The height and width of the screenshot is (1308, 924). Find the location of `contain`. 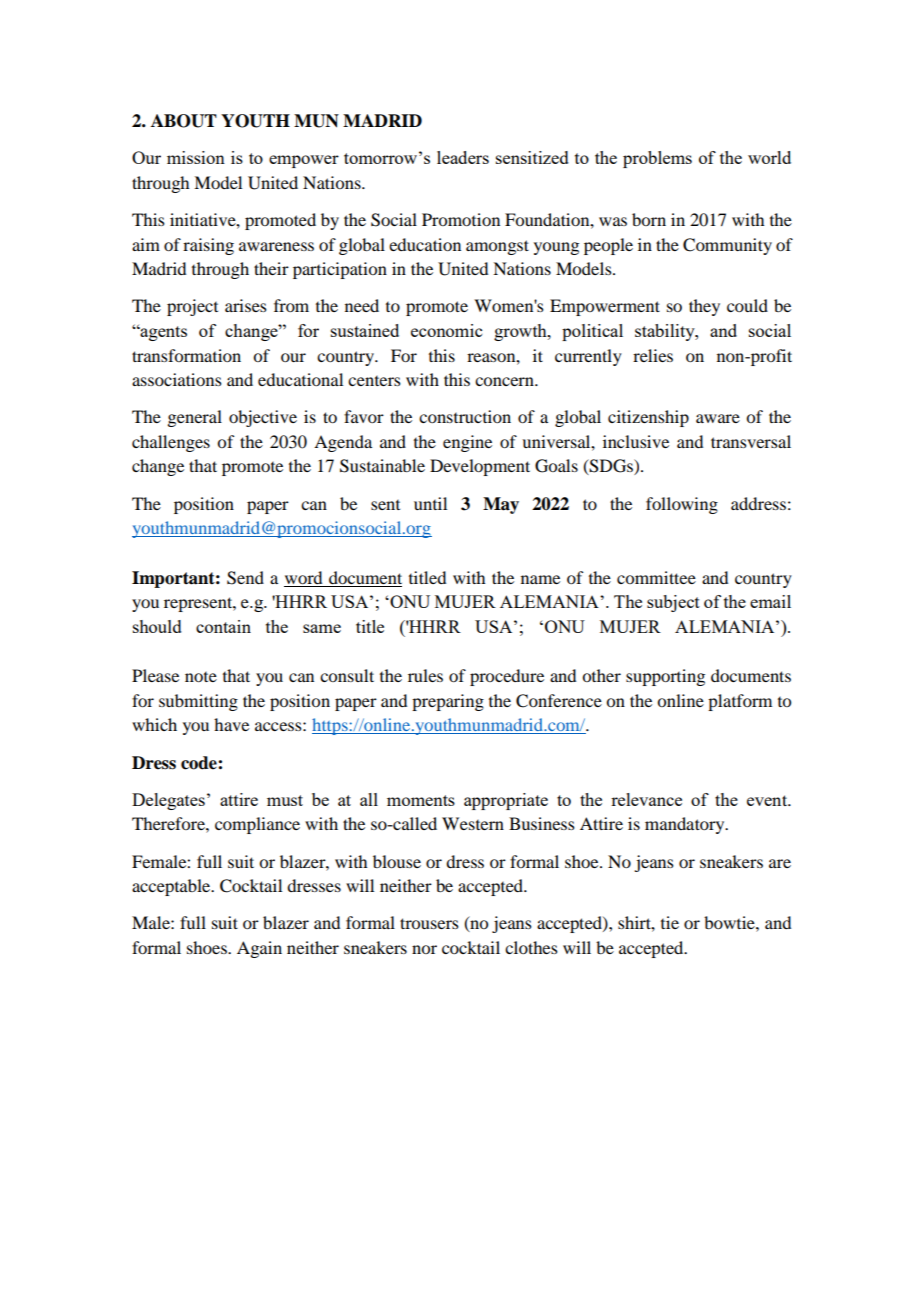

contain is located at coordinates (223, 626).
